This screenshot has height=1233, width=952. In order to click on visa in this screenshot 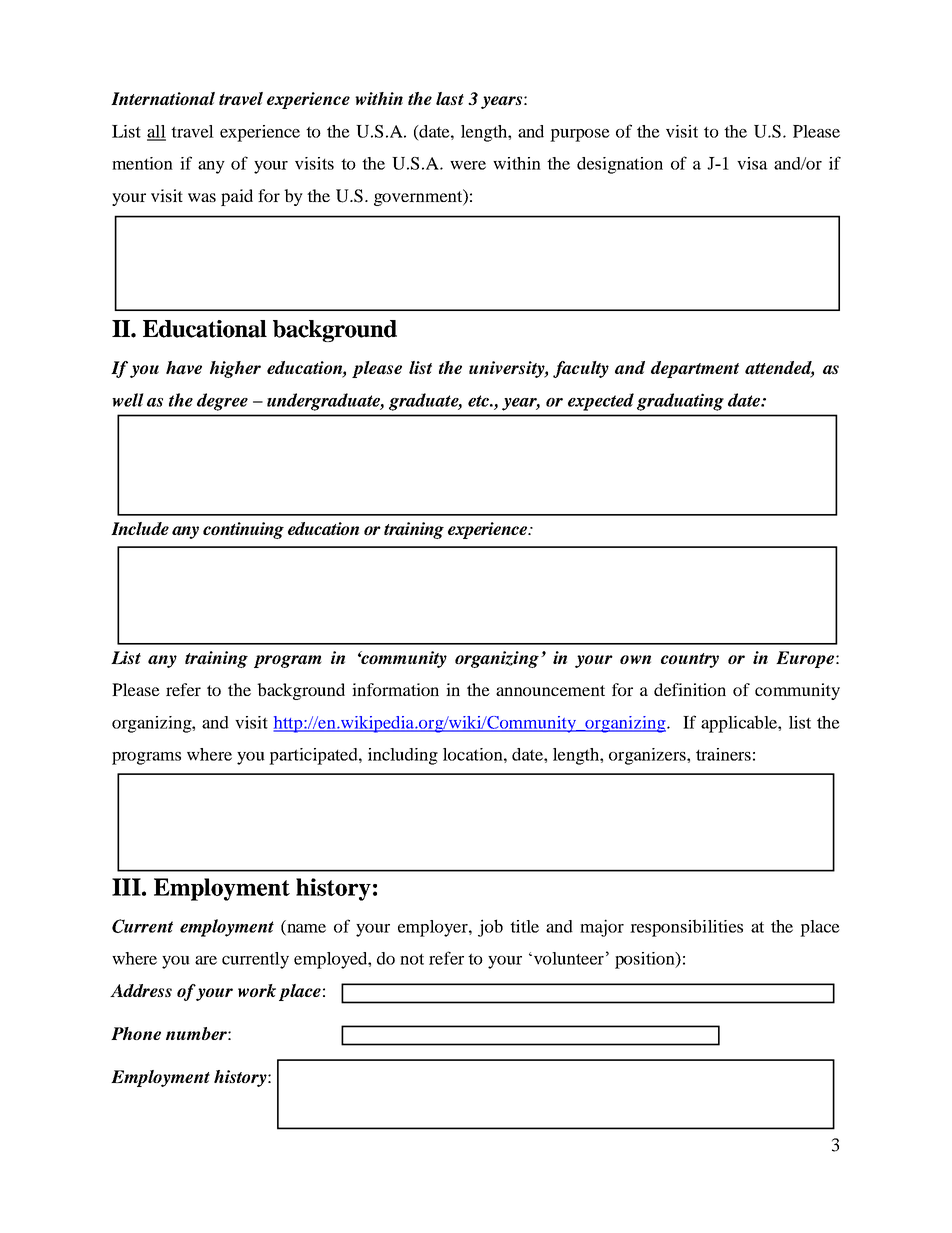, I will do `click(752, 163)`.
